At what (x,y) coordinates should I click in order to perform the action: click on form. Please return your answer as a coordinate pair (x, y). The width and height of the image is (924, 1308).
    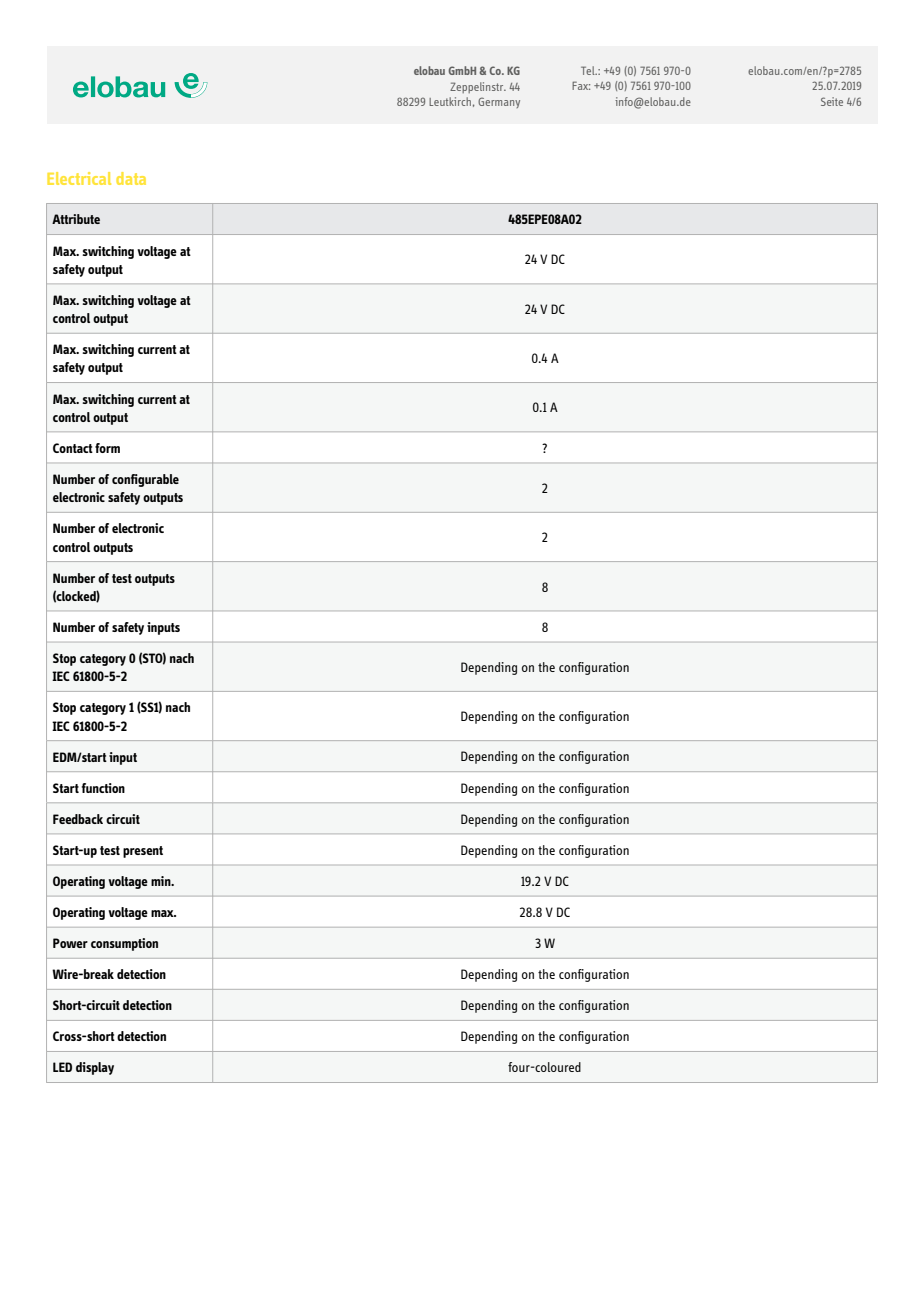
    Looking at the image, I should click on (107, 448).
